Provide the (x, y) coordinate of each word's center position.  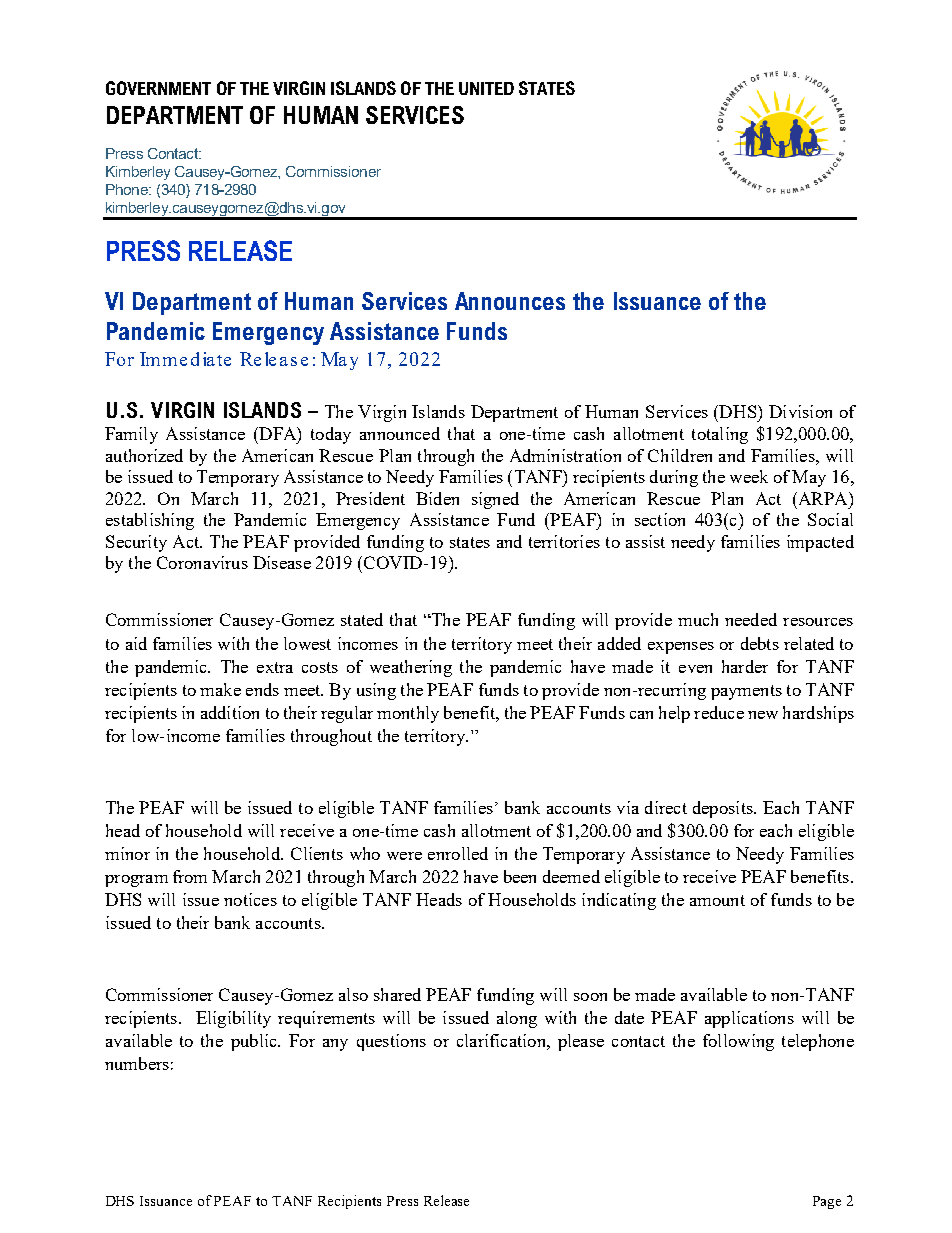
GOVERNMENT (158, 88)
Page (827, 1202)
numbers (137, 1063)
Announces (510, 301)
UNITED (486, 88)
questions (391, 1042)
